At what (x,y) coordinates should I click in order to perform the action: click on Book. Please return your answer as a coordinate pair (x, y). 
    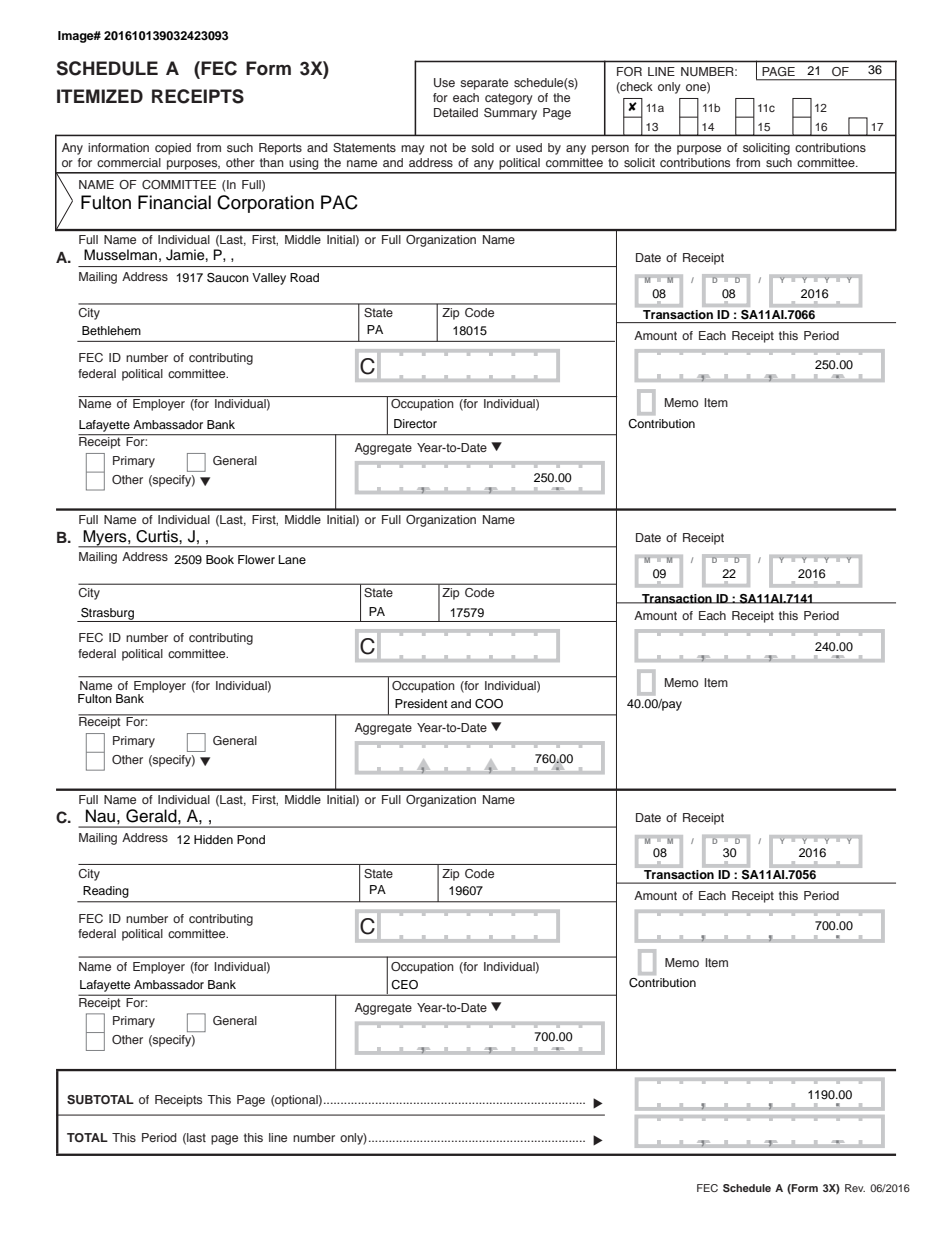
    Looking at the image, I should click on (220, 559).
